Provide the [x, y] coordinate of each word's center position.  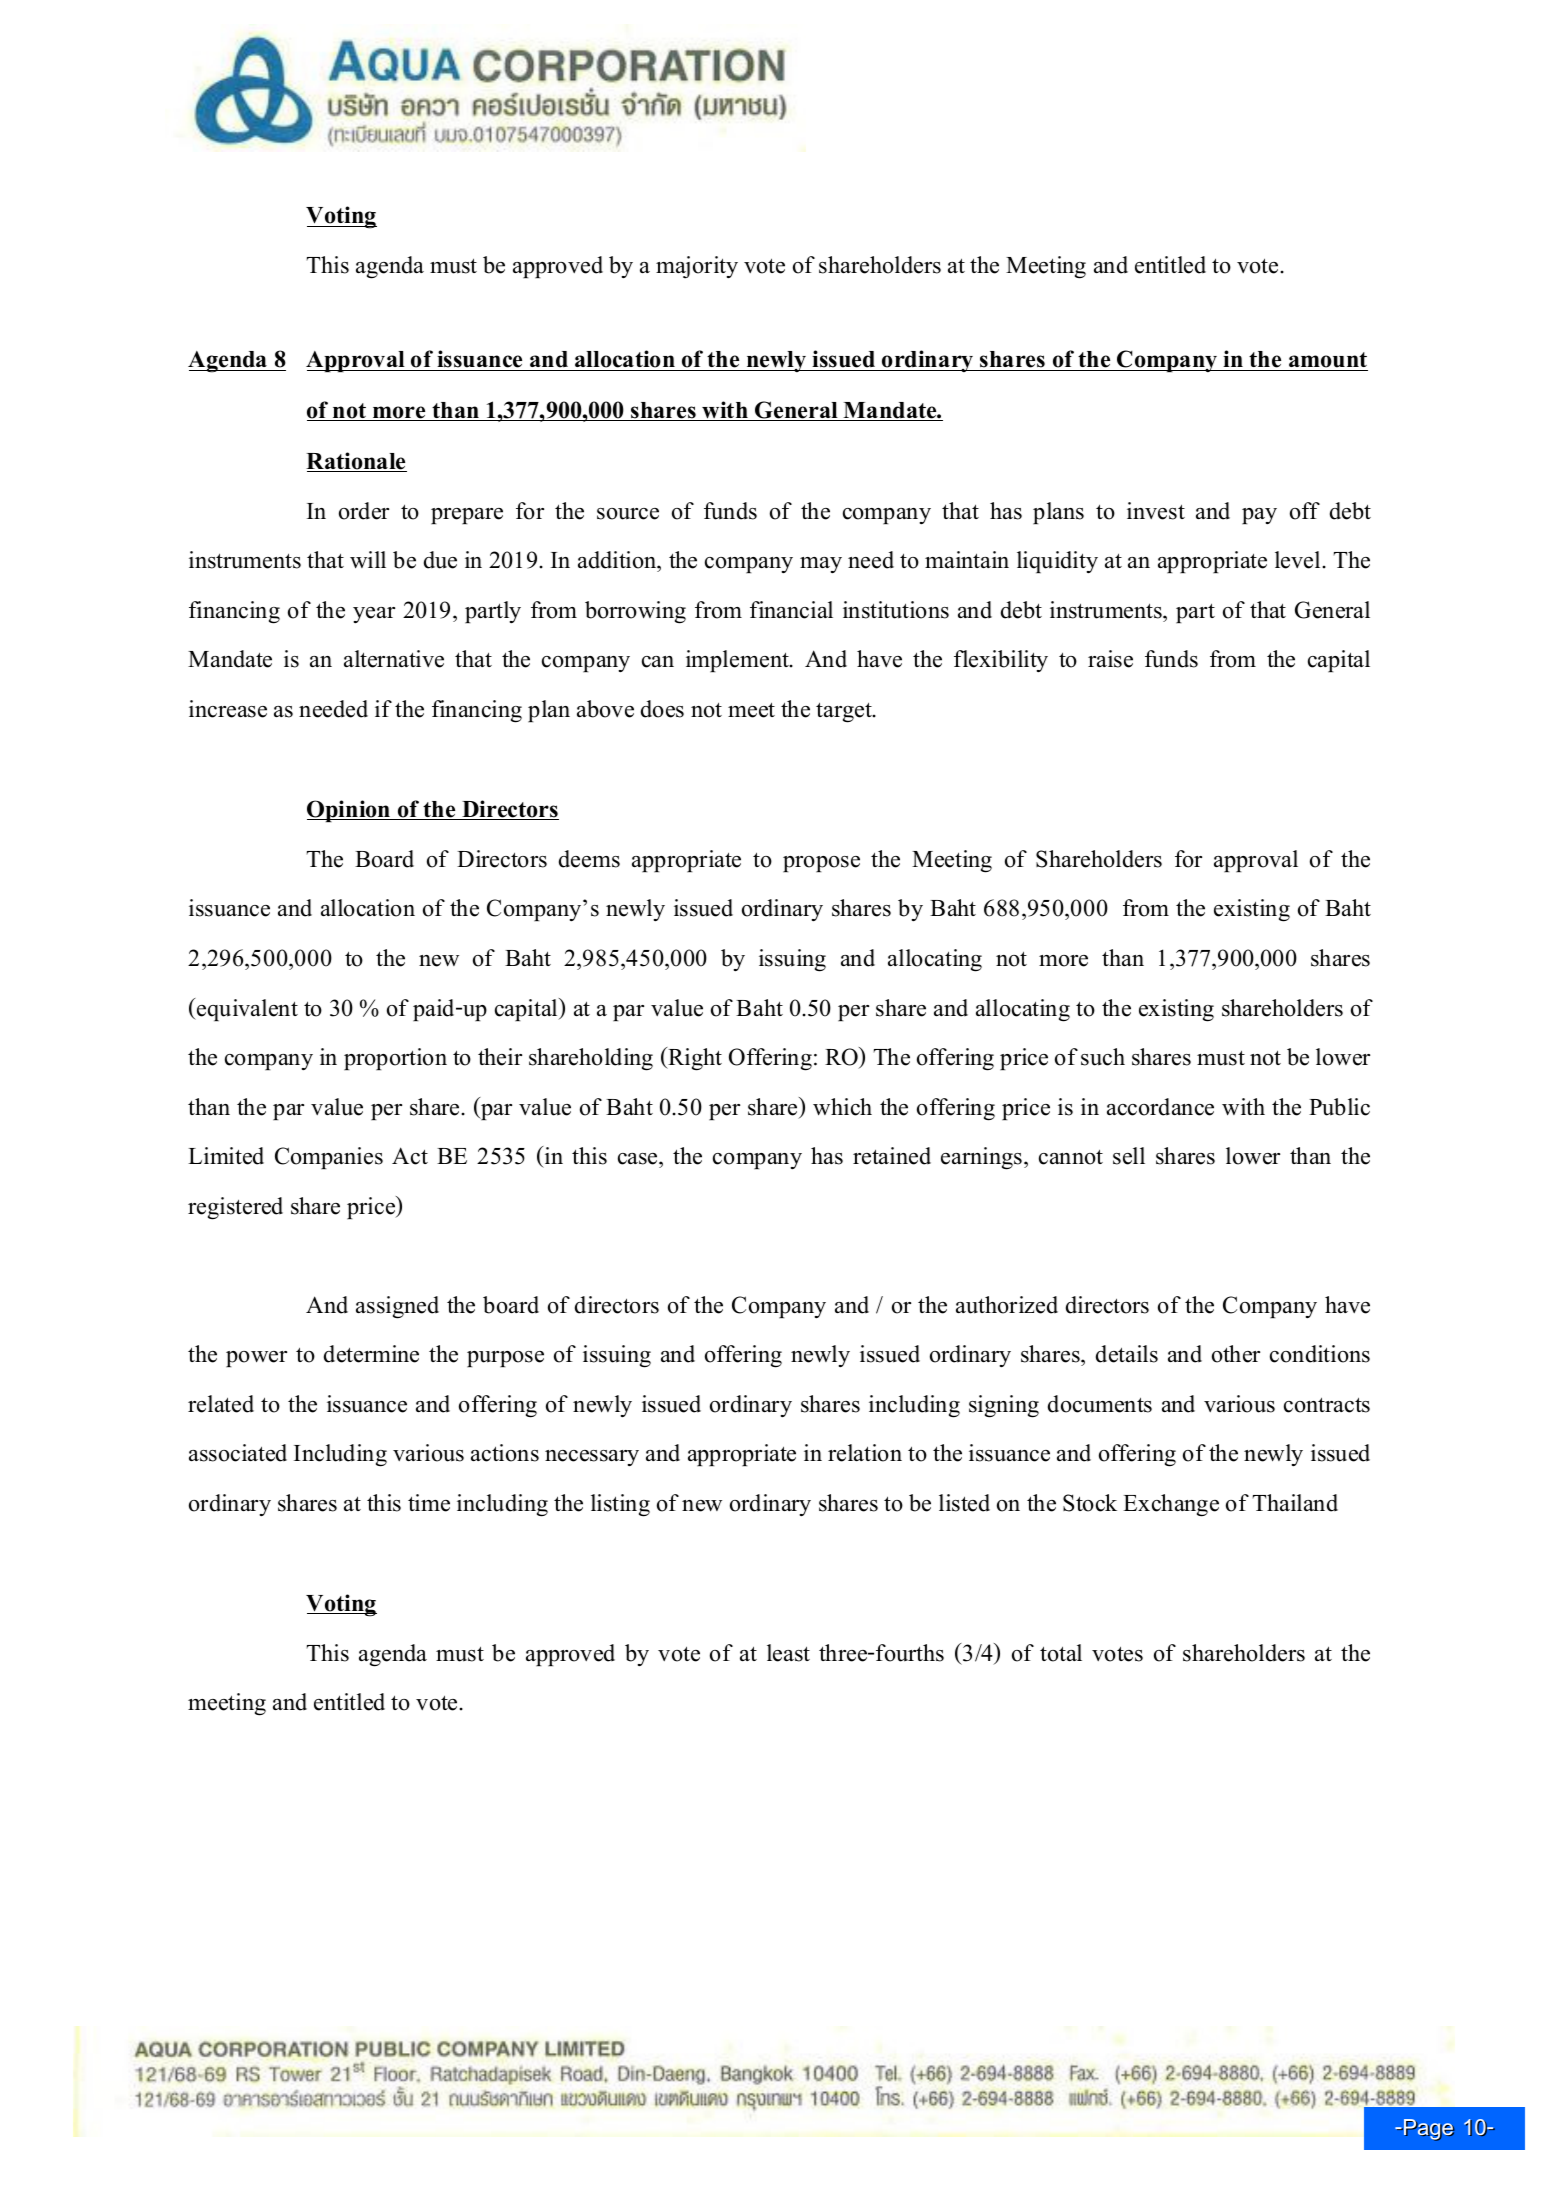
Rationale [356, 462]
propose [821, 864]
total [1061, 1653]
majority [697, 267]
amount [1327, 361]
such [1103, 1057]
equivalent [246, 1010]
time [429, 1503]
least [788, 1653]
